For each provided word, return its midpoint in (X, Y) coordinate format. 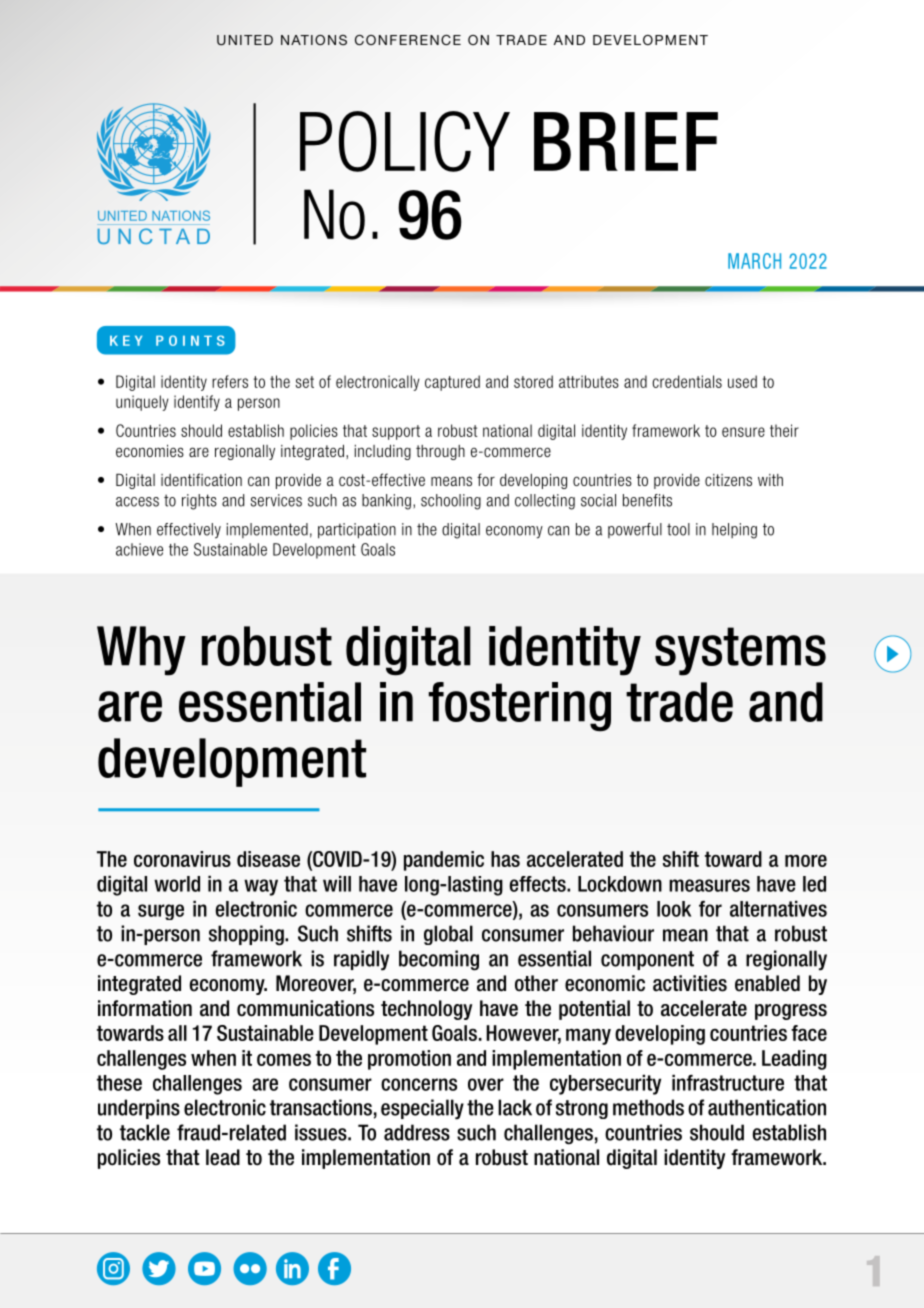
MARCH (754, 261)
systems (740, 651)
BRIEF (626, 141)
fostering (519, 707)
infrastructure (728, 1082)
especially (422, 1109)
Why (141, 651)
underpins (139, 1109)
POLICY (405, 141)
